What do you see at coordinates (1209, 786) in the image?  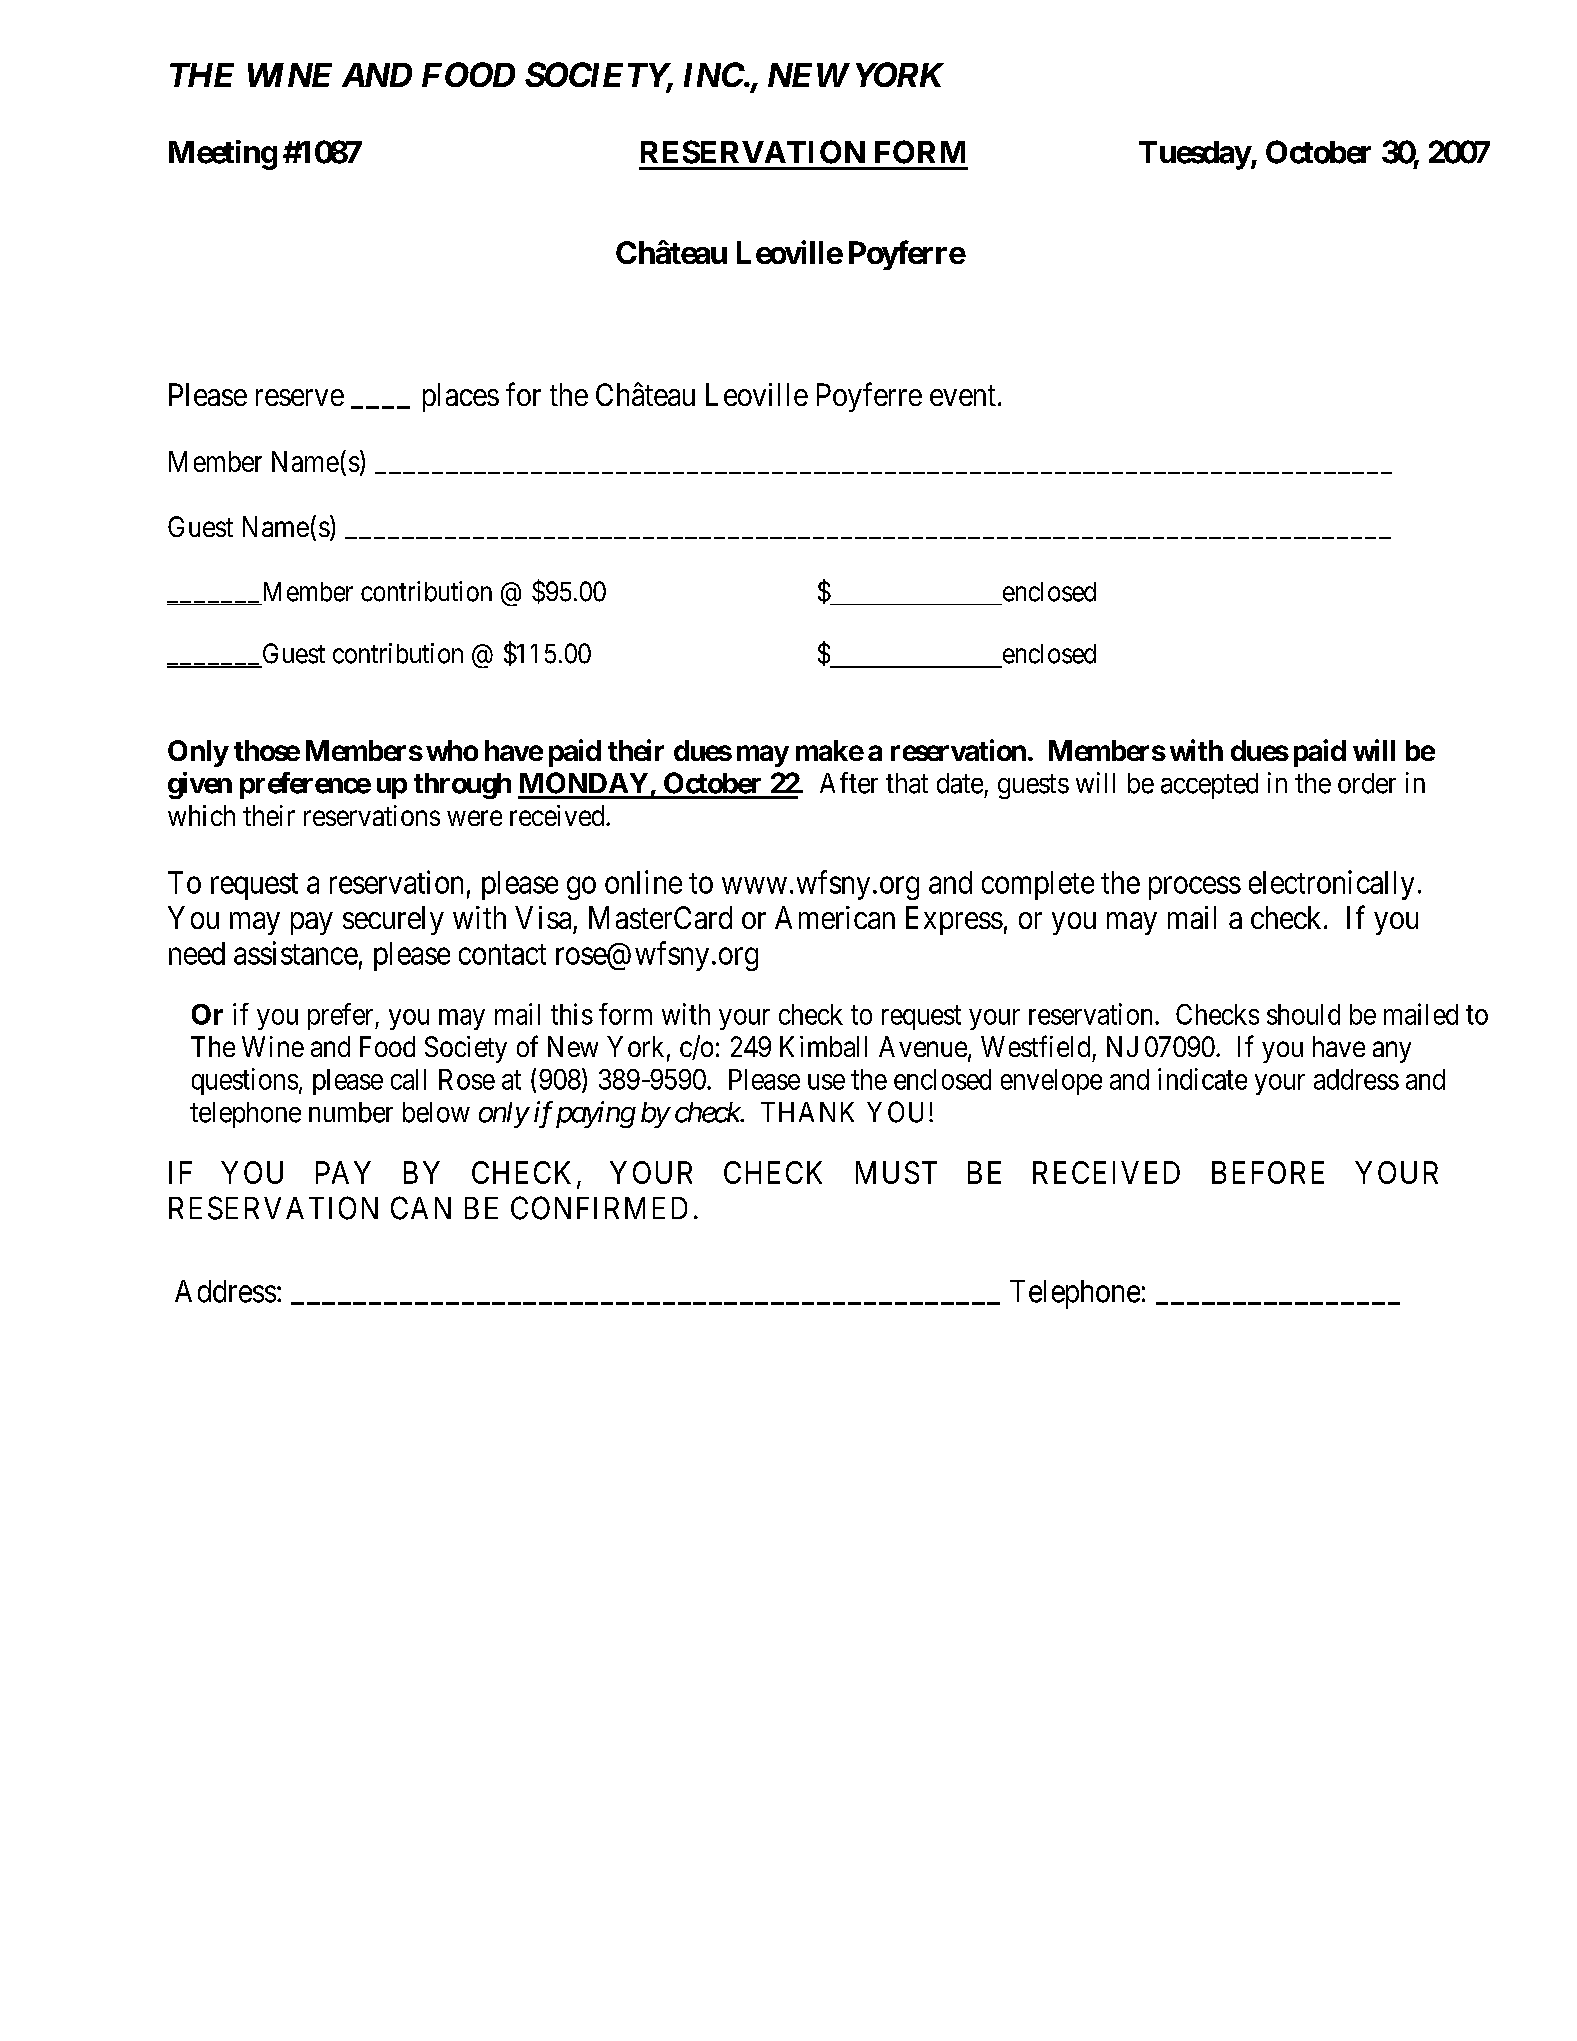 I see `accepted` at bounding box center [1209, 786].
